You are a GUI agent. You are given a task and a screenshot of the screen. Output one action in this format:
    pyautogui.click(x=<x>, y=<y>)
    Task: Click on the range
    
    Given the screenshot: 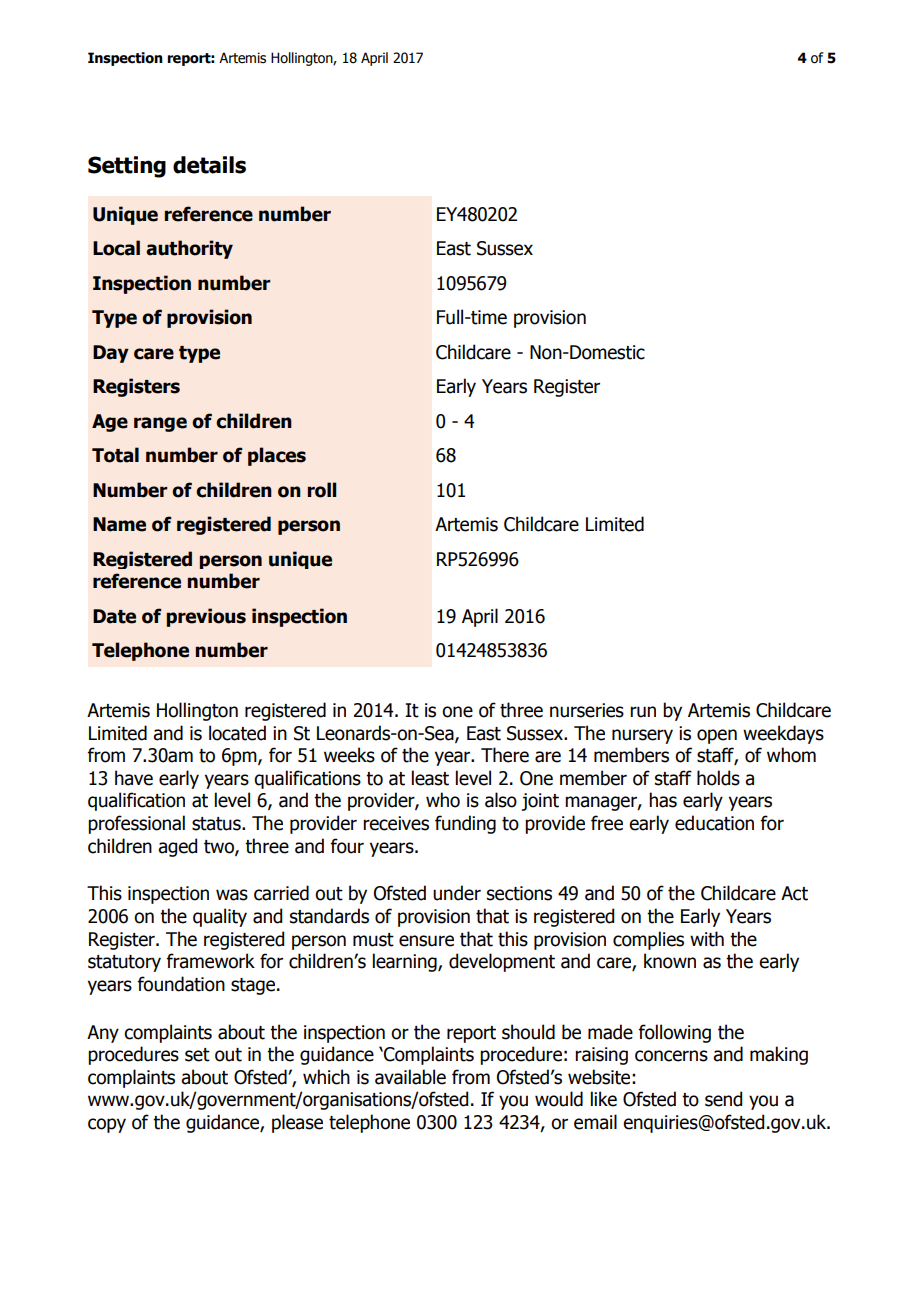 What is the action you would take?
    pyautogui.click(x=160, y=424)
